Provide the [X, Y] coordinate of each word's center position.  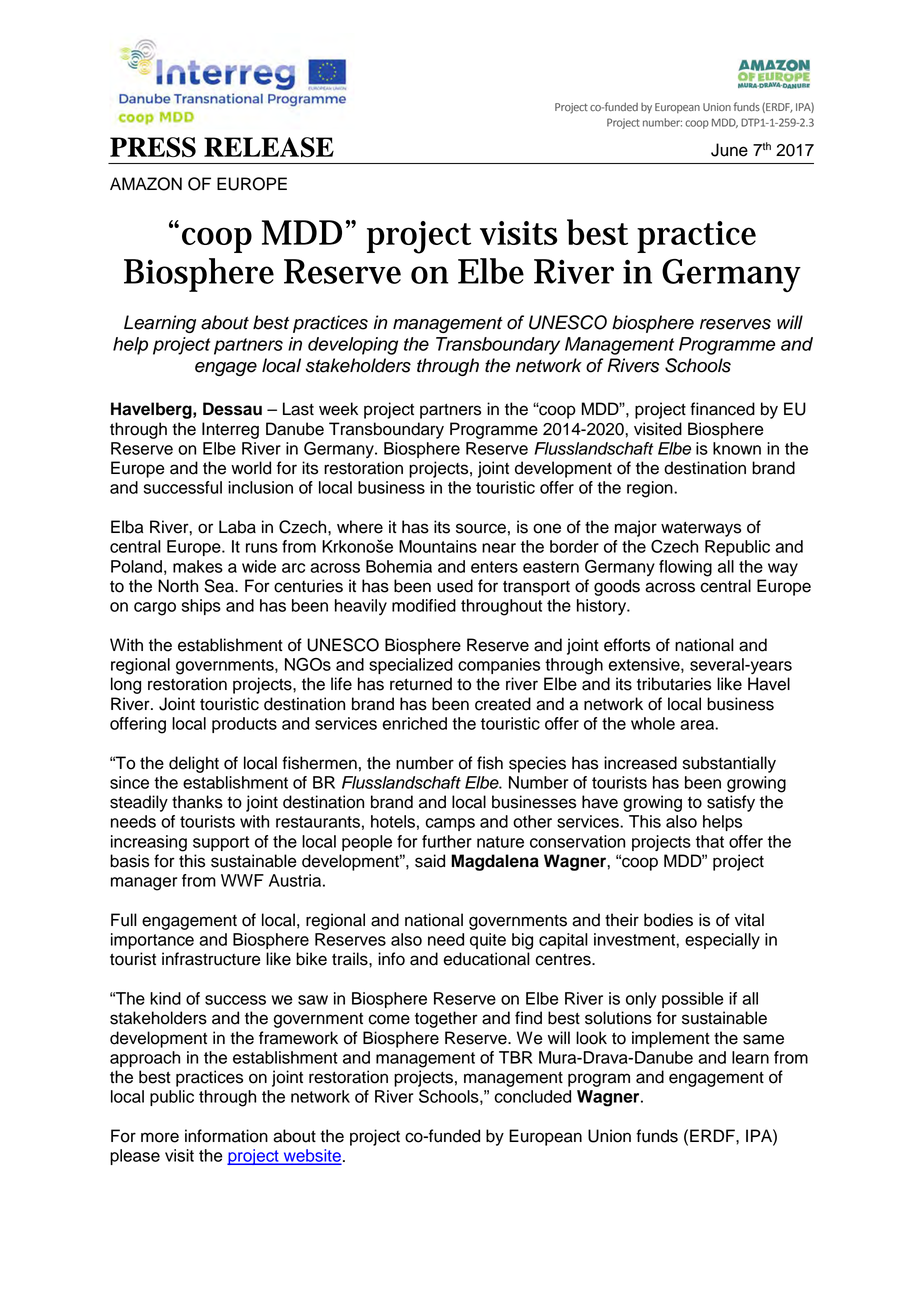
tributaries [674, 684]
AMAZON [146, 184]
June [729, 150]
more [160, 1137]
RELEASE [269, 147]
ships [201, 607]
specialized [411, 666]
